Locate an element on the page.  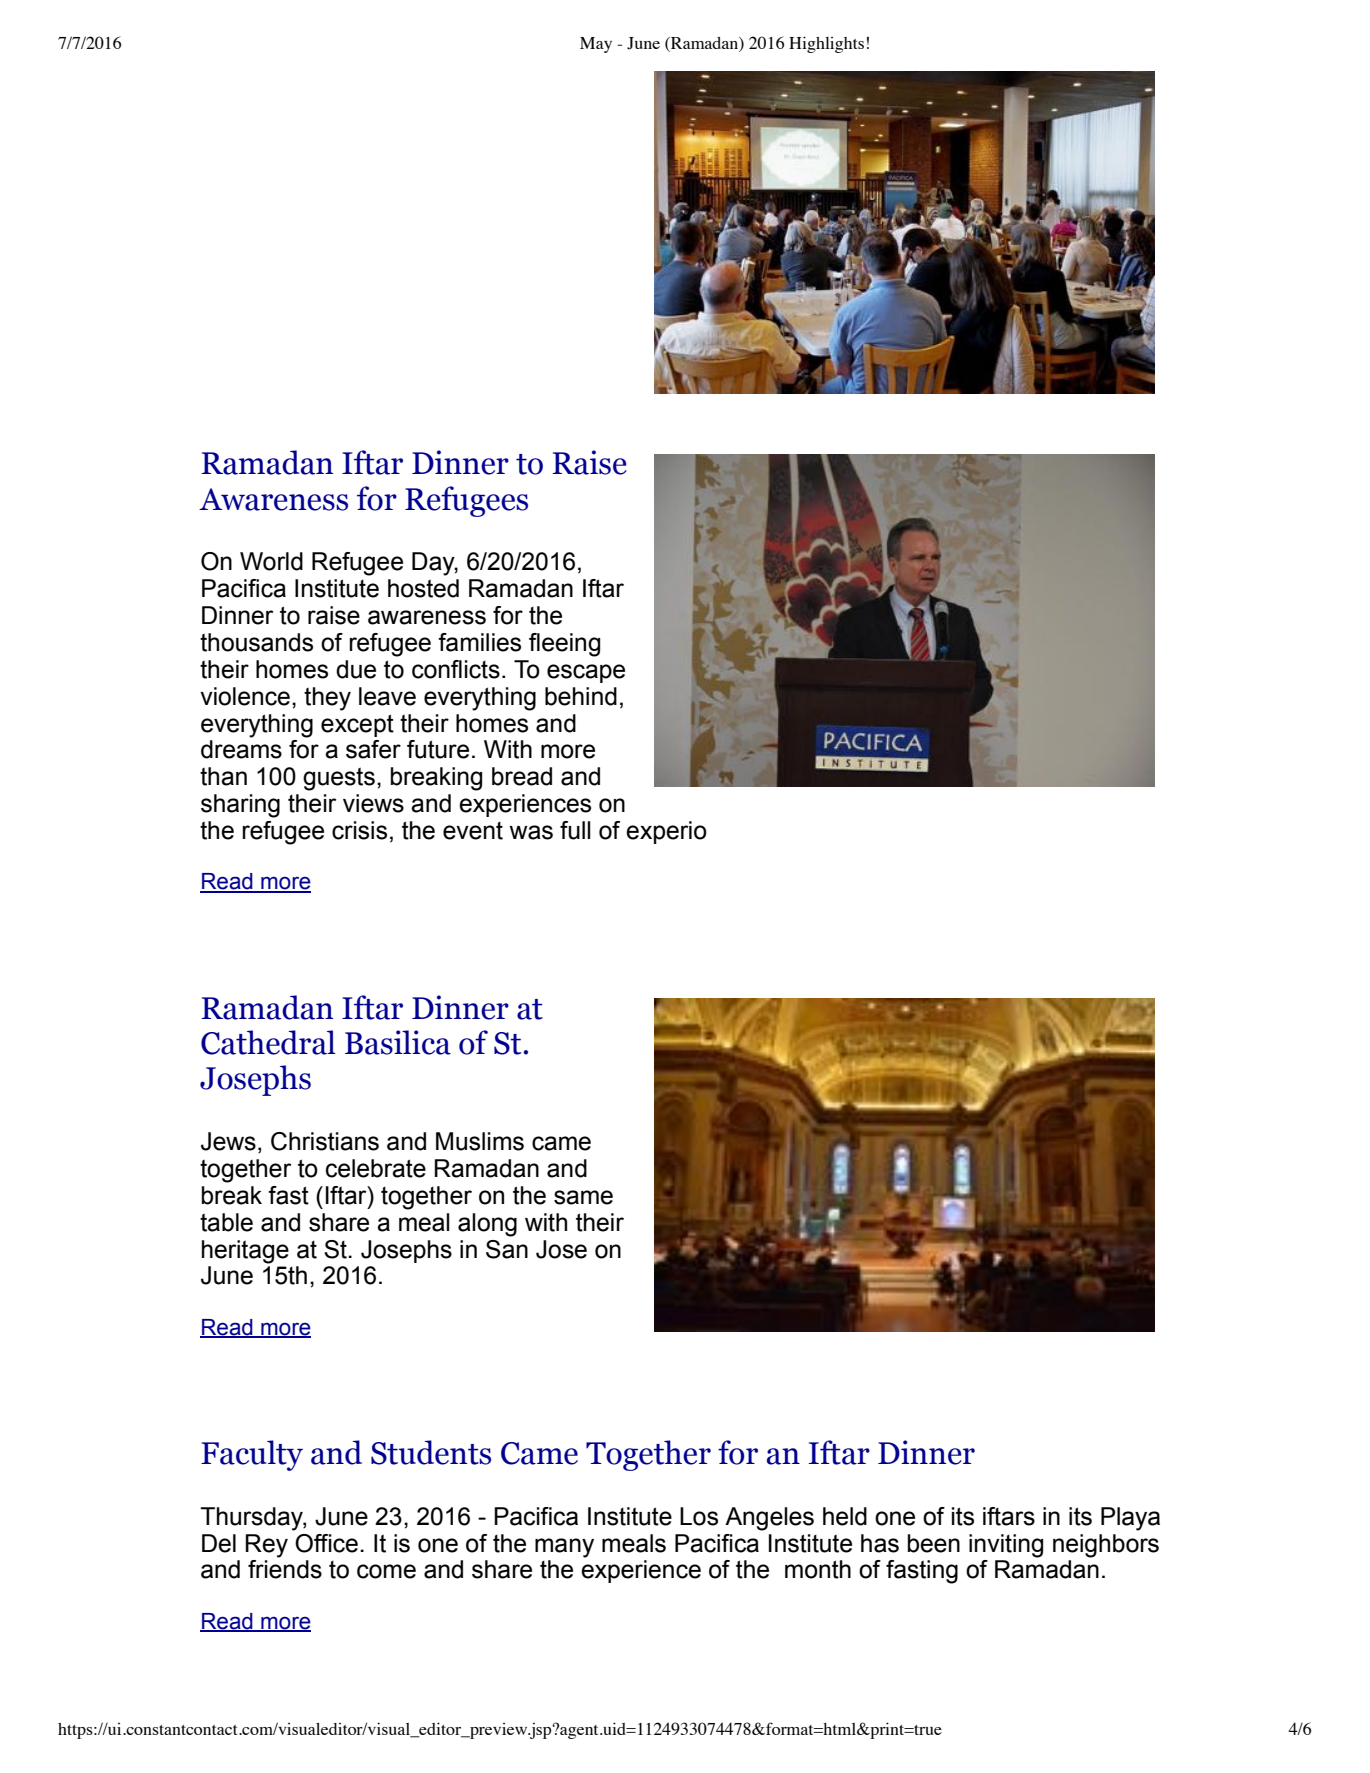
Highlights is located at coordinates (826, 44).
